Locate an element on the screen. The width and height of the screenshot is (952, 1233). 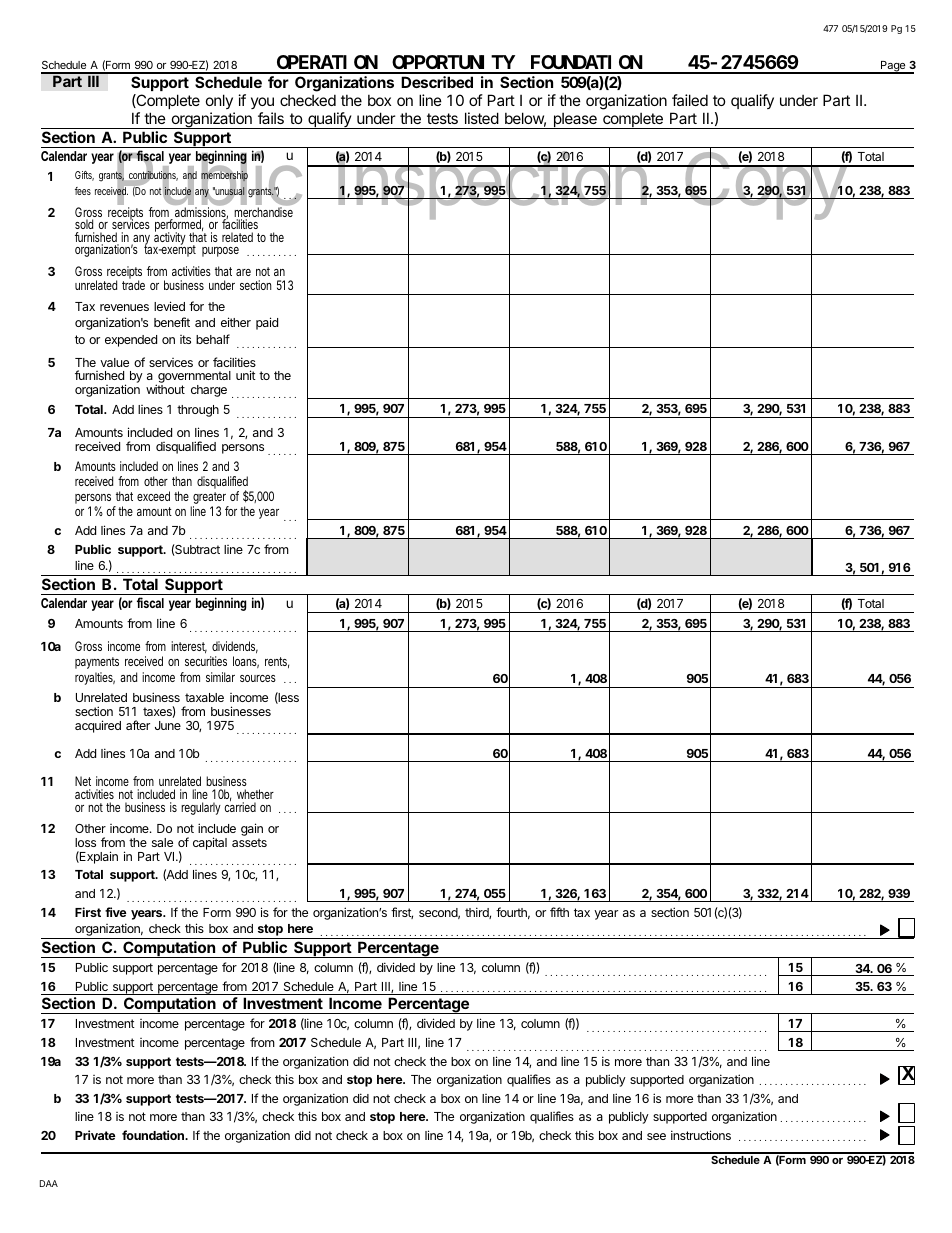
failed is located at coordinates (690, 100).
